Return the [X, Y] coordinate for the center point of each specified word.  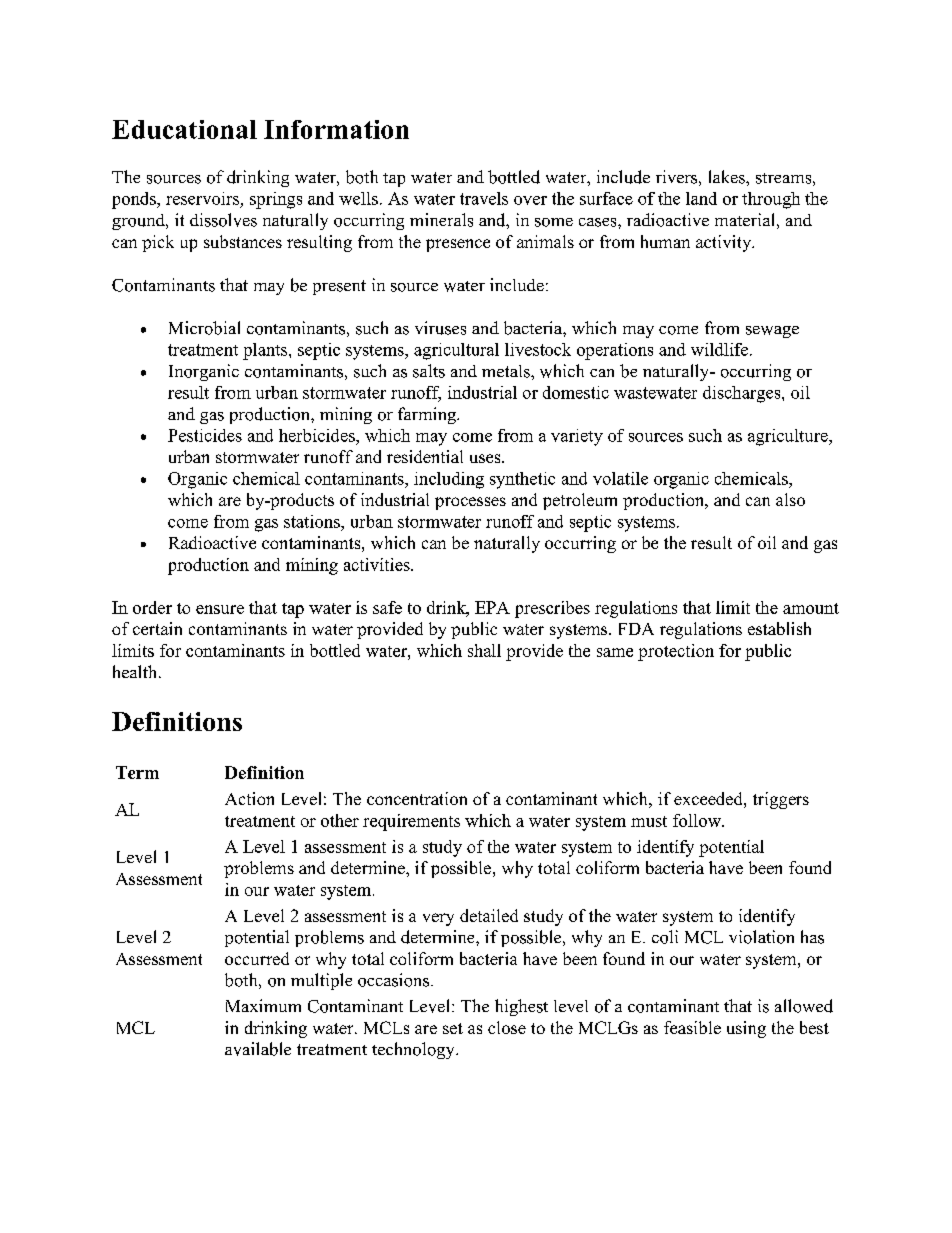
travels [484, 198]
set [453, 1028]
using [746, 1029]
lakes [728, 177]
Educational [184, 129]
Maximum [263, 1005]
